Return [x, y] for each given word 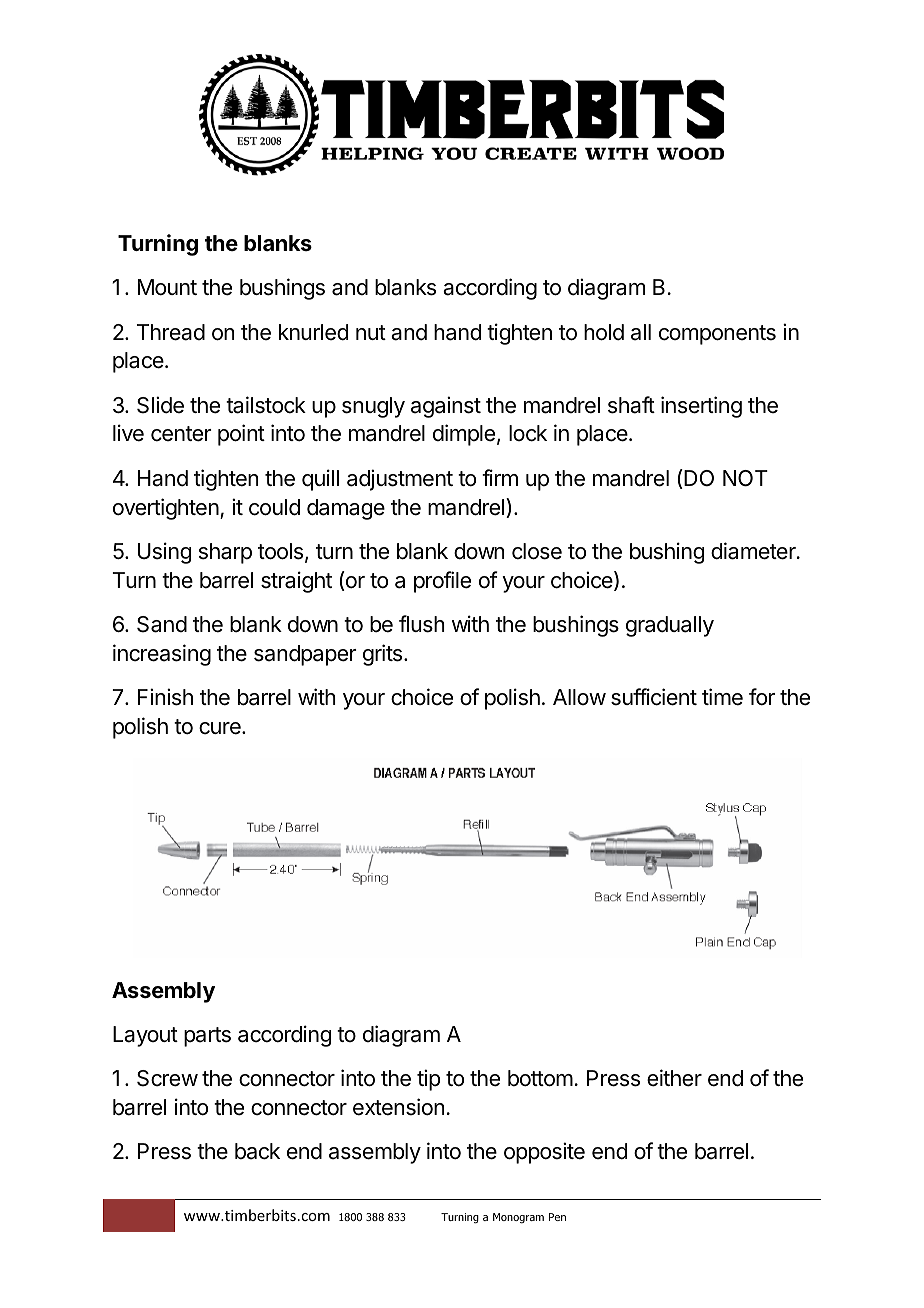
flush [422, 624]
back [257, 1151]
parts [207, 1037]
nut [371, 332]
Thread [171, 332]
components [717, 335]
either [674, 1078]
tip [428, 1080]
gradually [670, 626]
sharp [225, 553]
